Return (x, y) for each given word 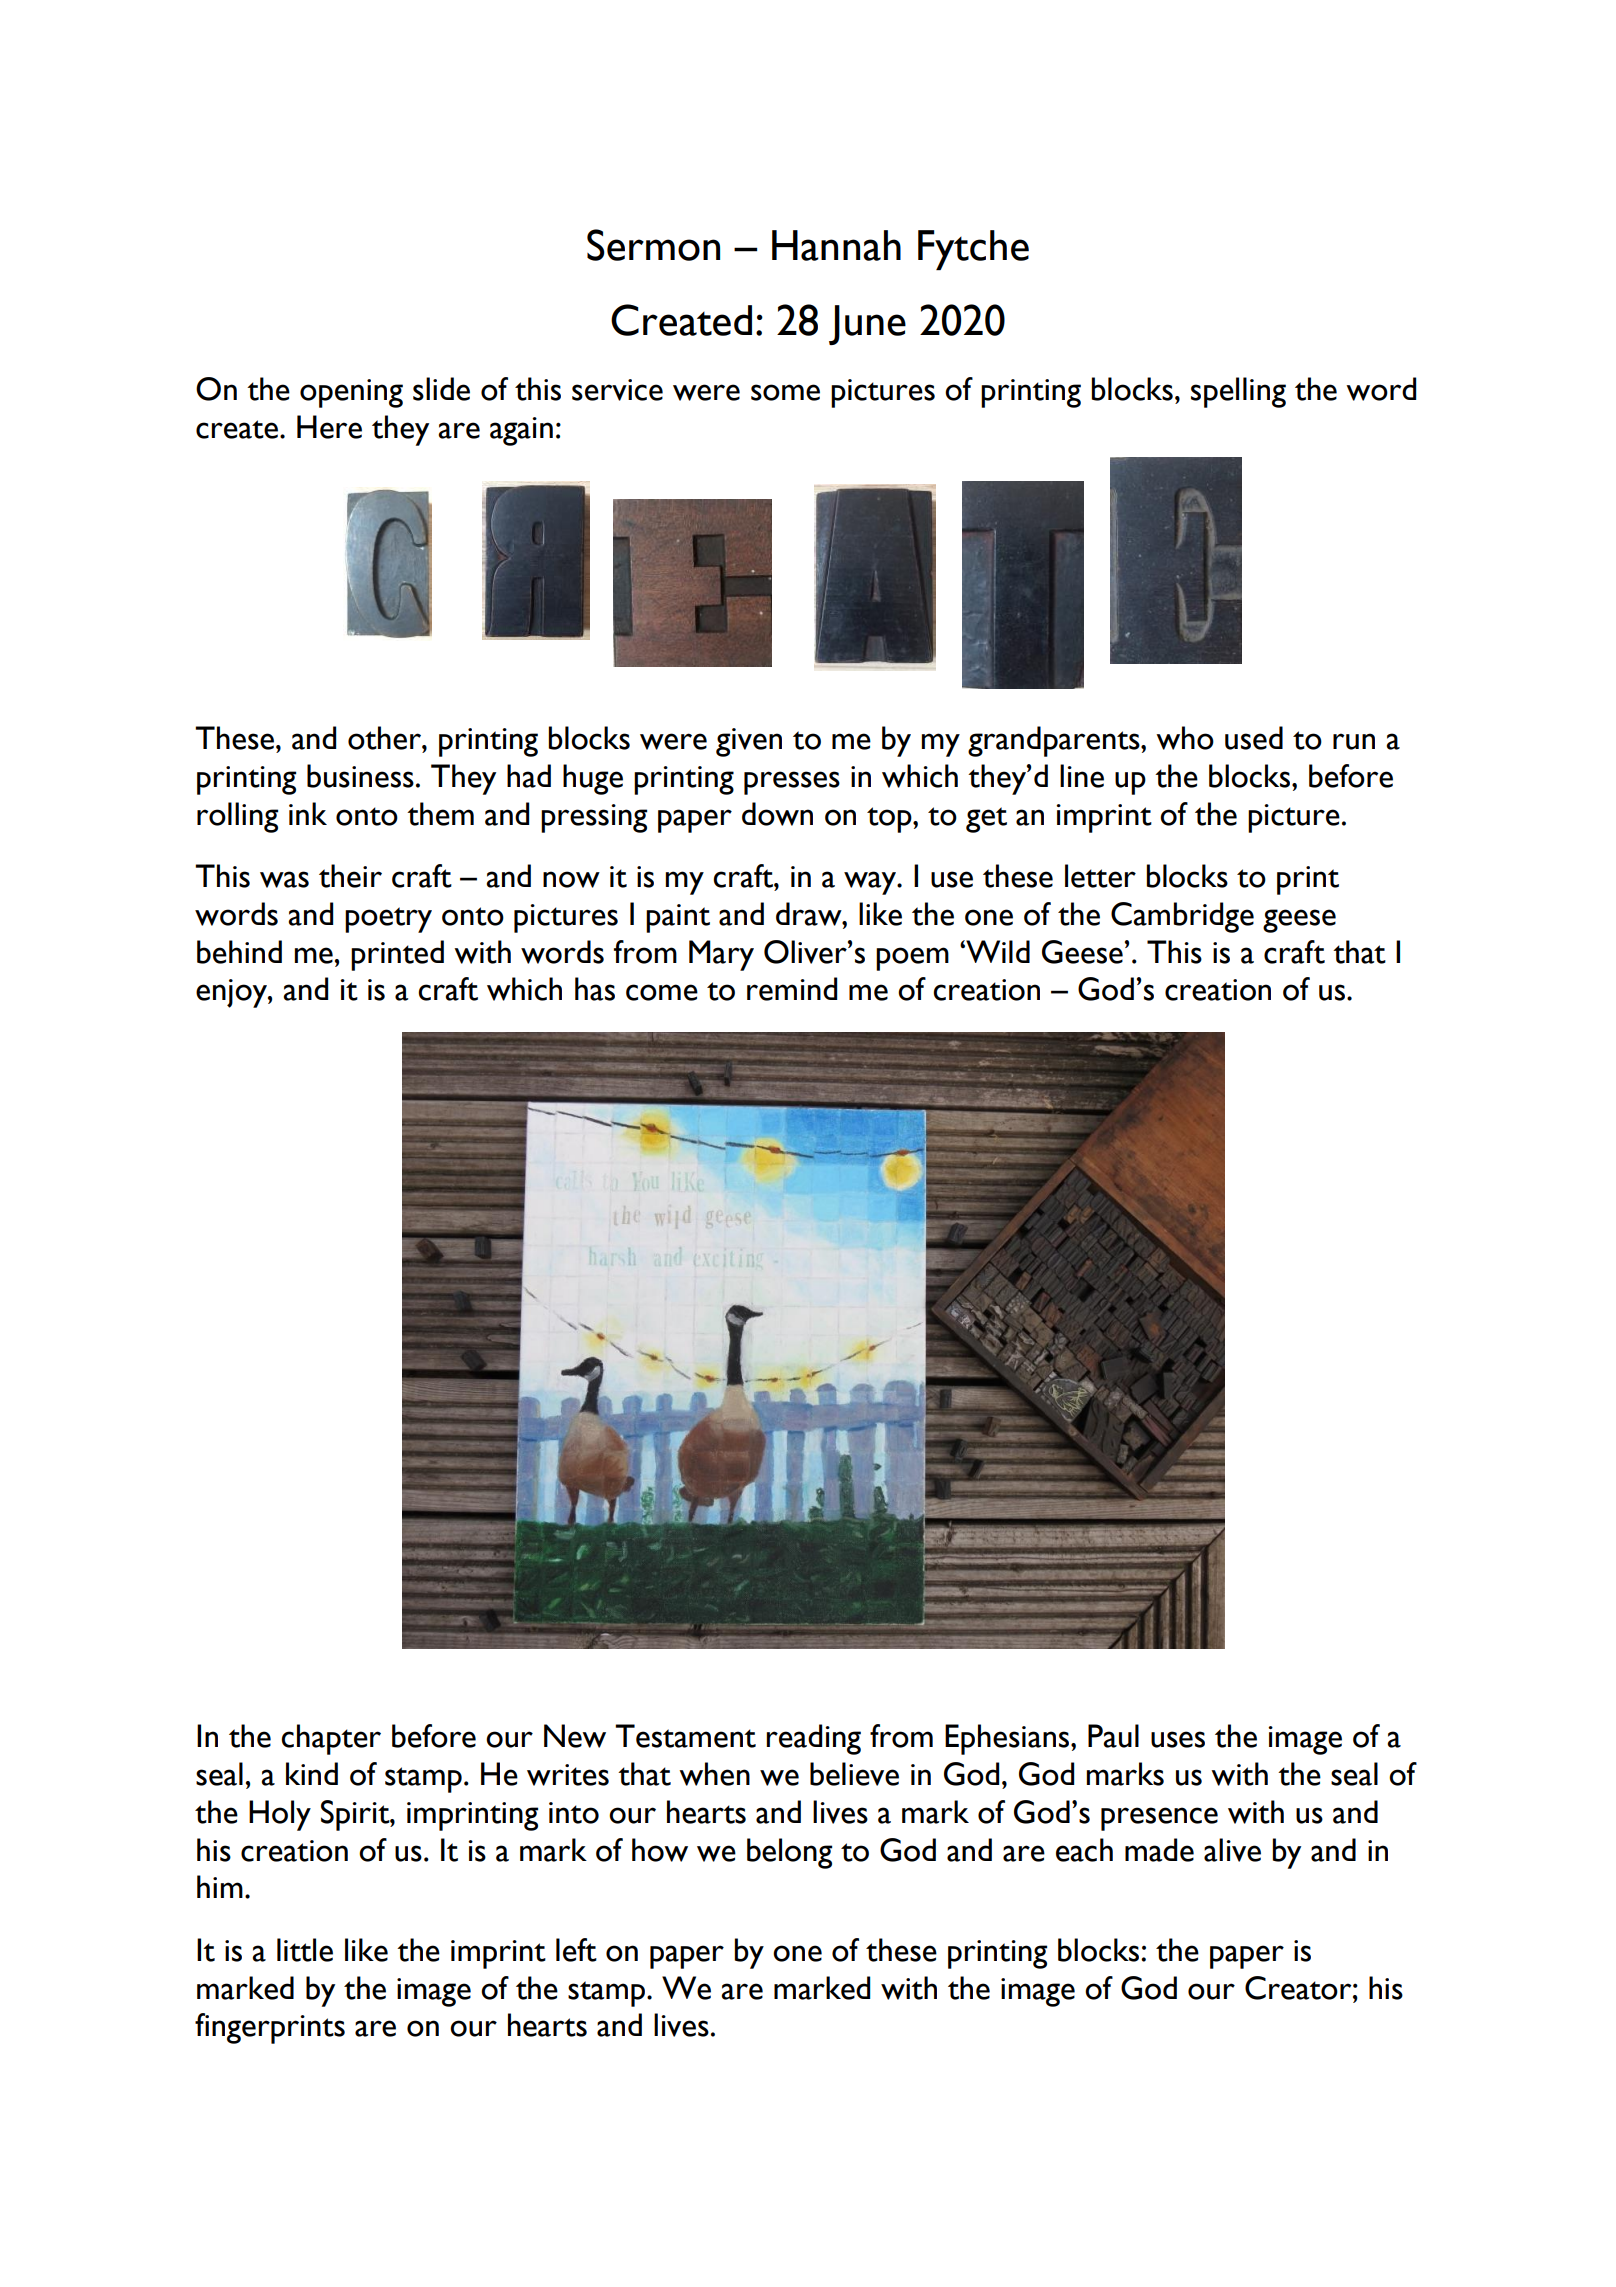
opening (351, 393)
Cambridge (1182, 917)
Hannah (836, 245)
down (777, 814)
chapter (331, 1739)
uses (1178, 1739)
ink (308, 813)
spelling (1238, 392)
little (305, 1950)
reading (813, 1739)
